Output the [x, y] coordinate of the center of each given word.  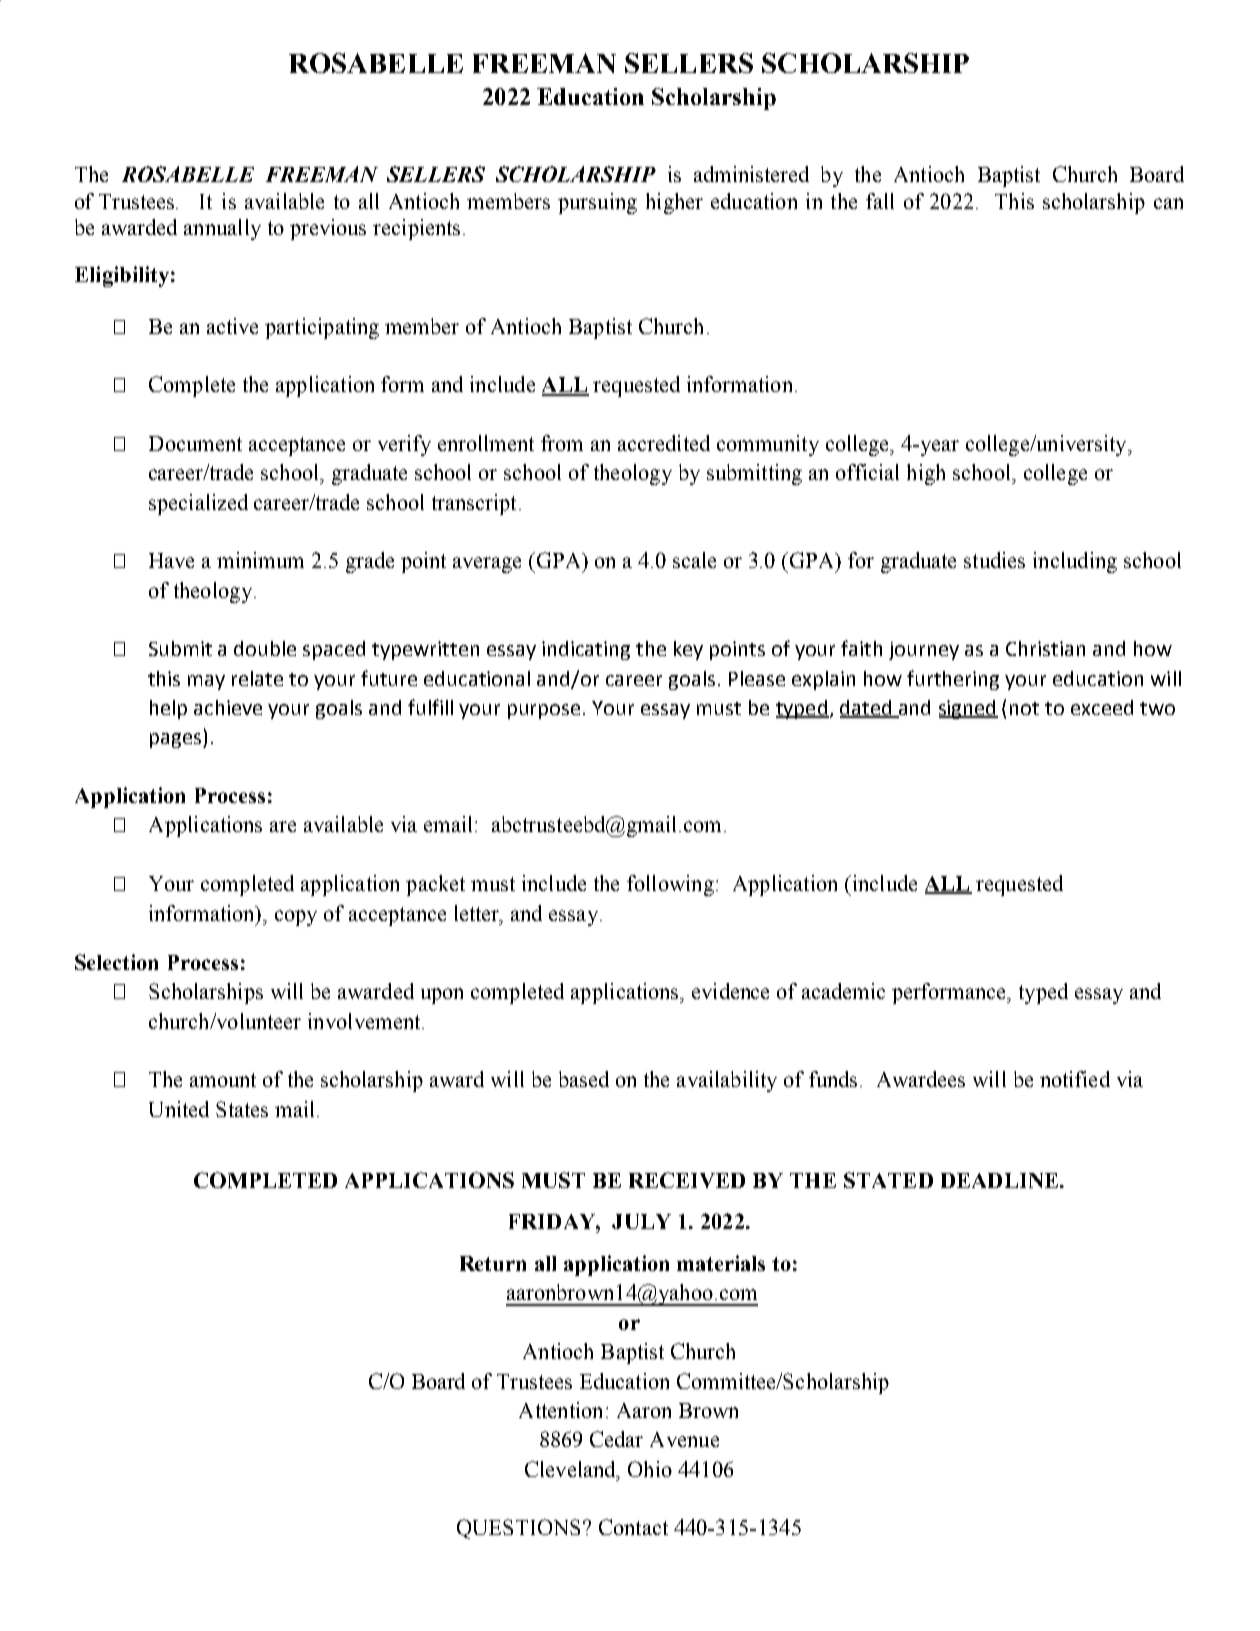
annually [222, 229]
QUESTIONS [518, 1529]
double [265, 648]
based [584, 1079]
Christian [1045, 648]
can [1168, 203]
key [688, 650]
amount [223, 1080]
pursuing [597, 203]
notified [1075, 1079]
